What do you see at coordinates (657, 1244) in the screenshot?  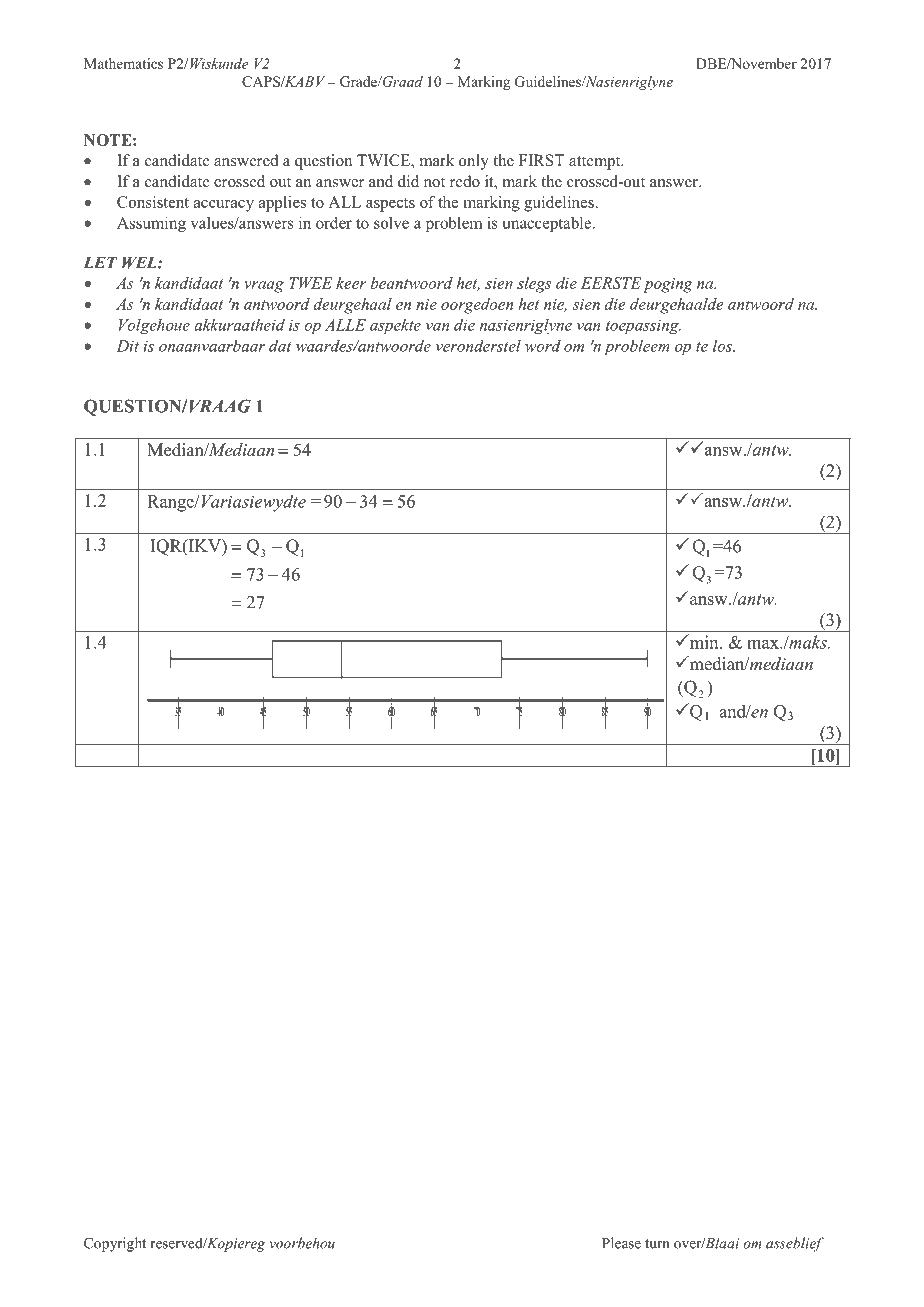 I see `turn` at bounding box center [657, 1244].
